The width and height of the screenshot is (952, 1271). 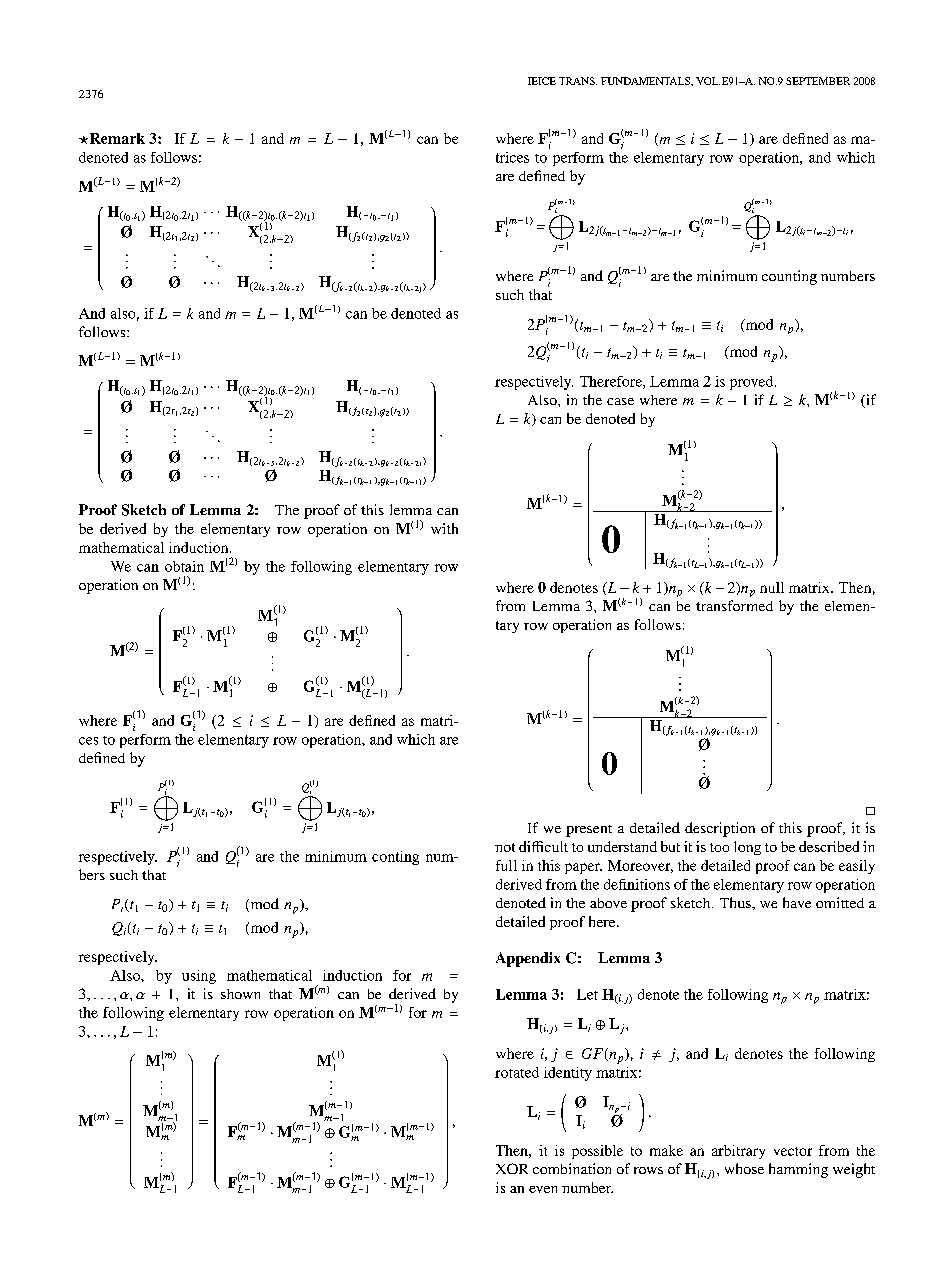 I want to click on using, so click(x=199, y=977).
